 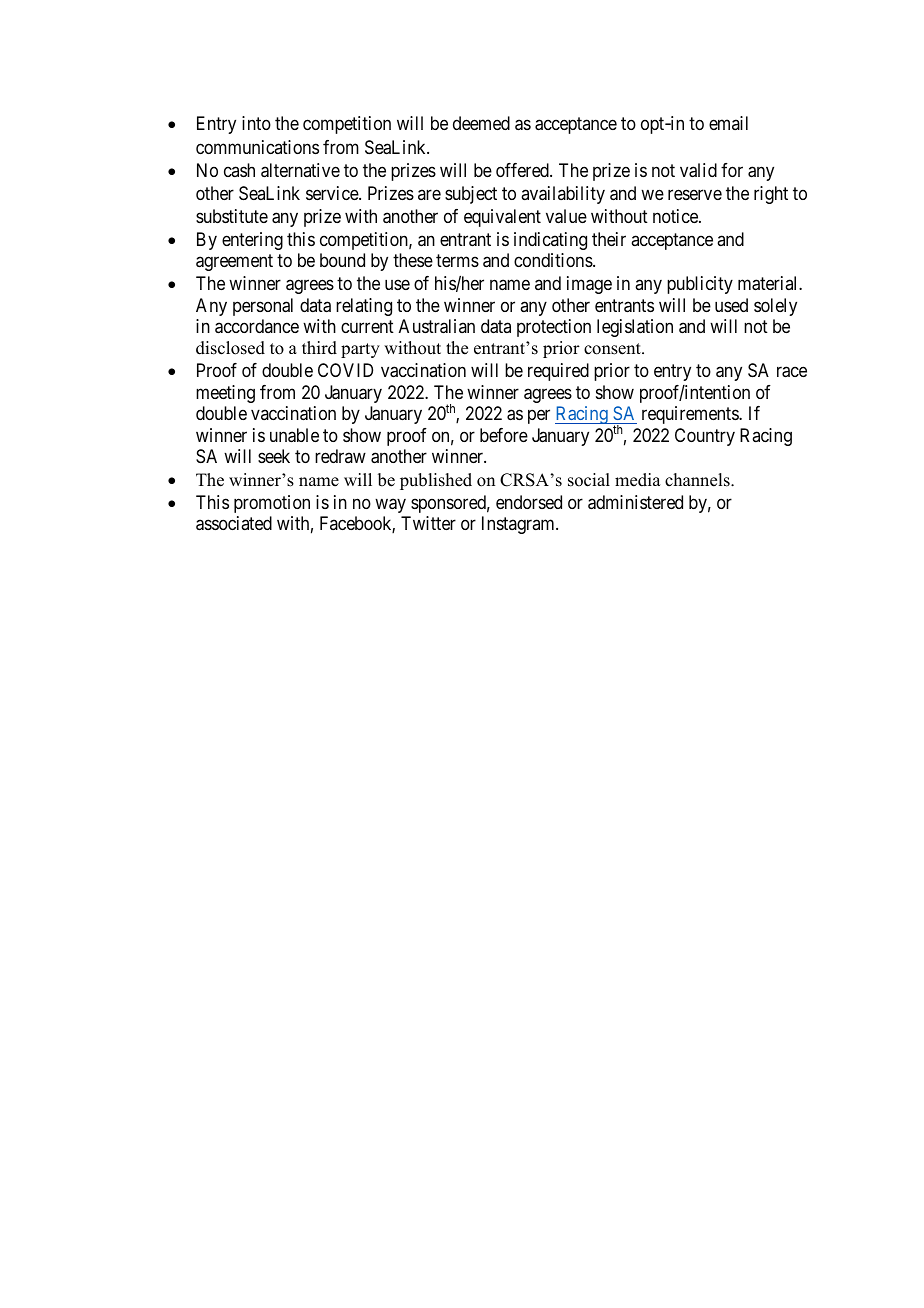 What do you see at coordinates (257, 326) in the document?
I see `accordance` at bounding box center [257, 326].
